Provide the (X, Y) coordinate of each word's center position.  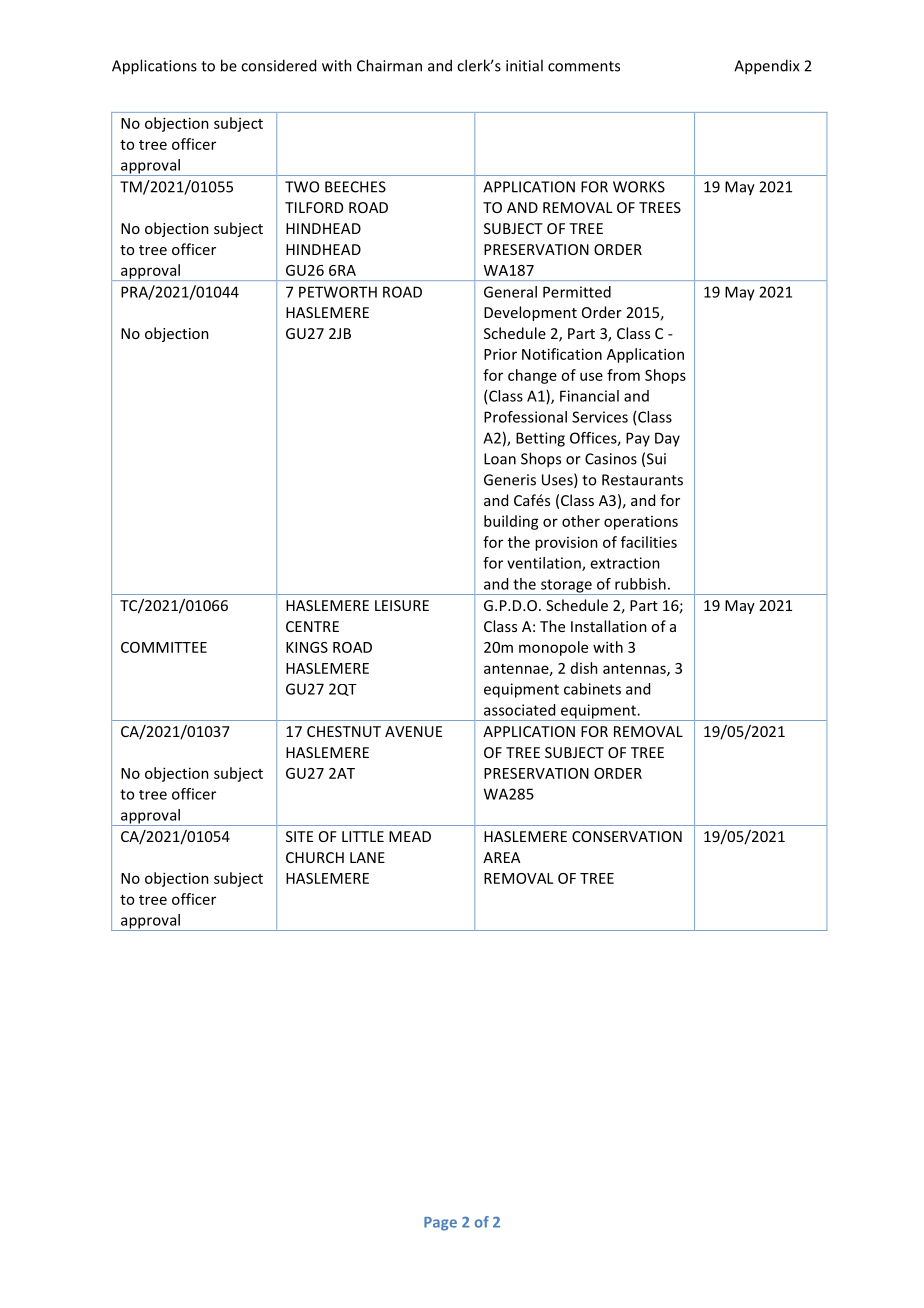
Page (440, 1224)
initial (524, 65)
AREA (501, 857)
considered (278, 65)
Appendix (767, 67)
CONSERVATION (627, 836)
